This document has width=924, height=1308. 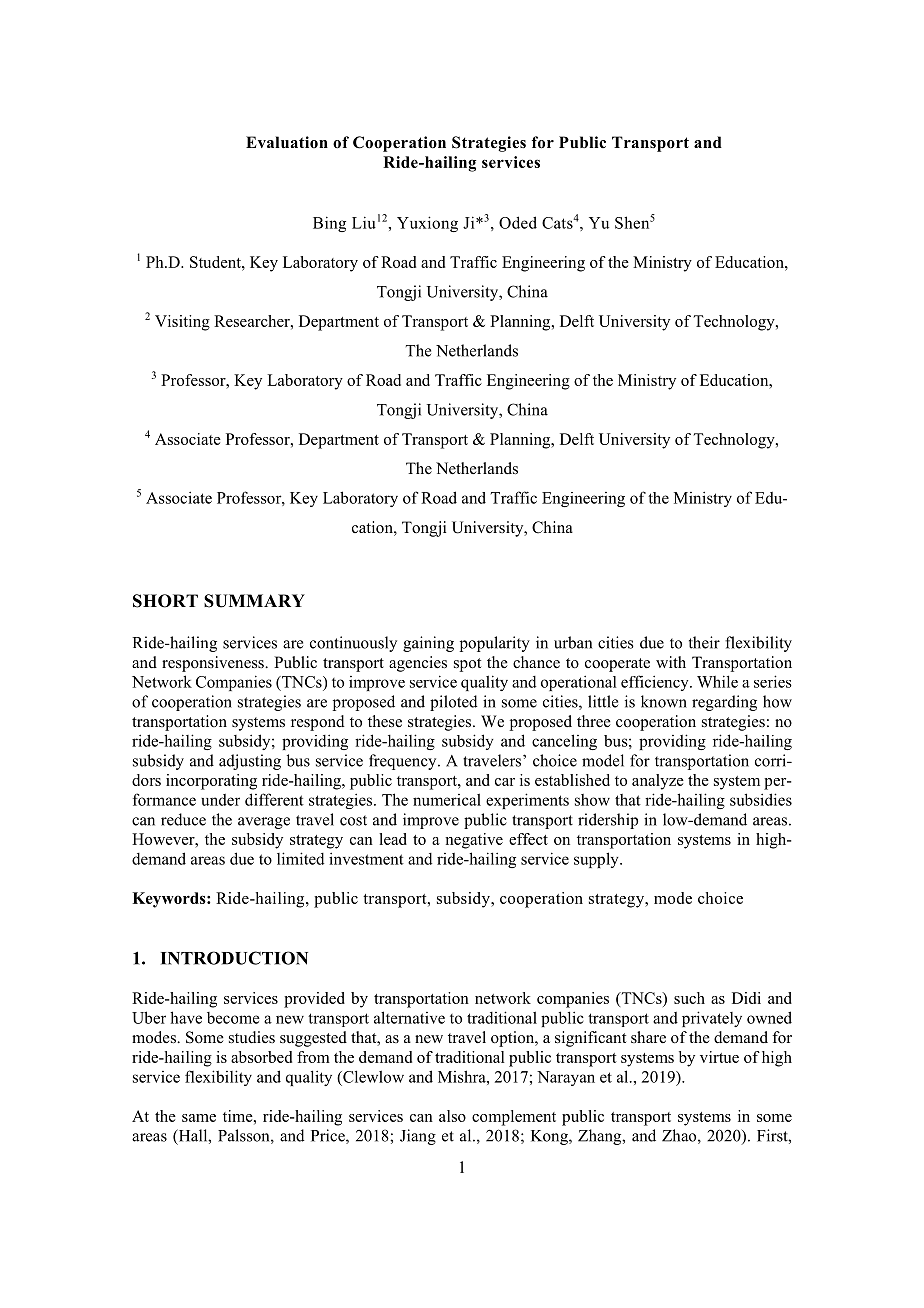 What do you see at coordinates (704, 642) in the document?
I see `their` at bounding box center [704, 642].
